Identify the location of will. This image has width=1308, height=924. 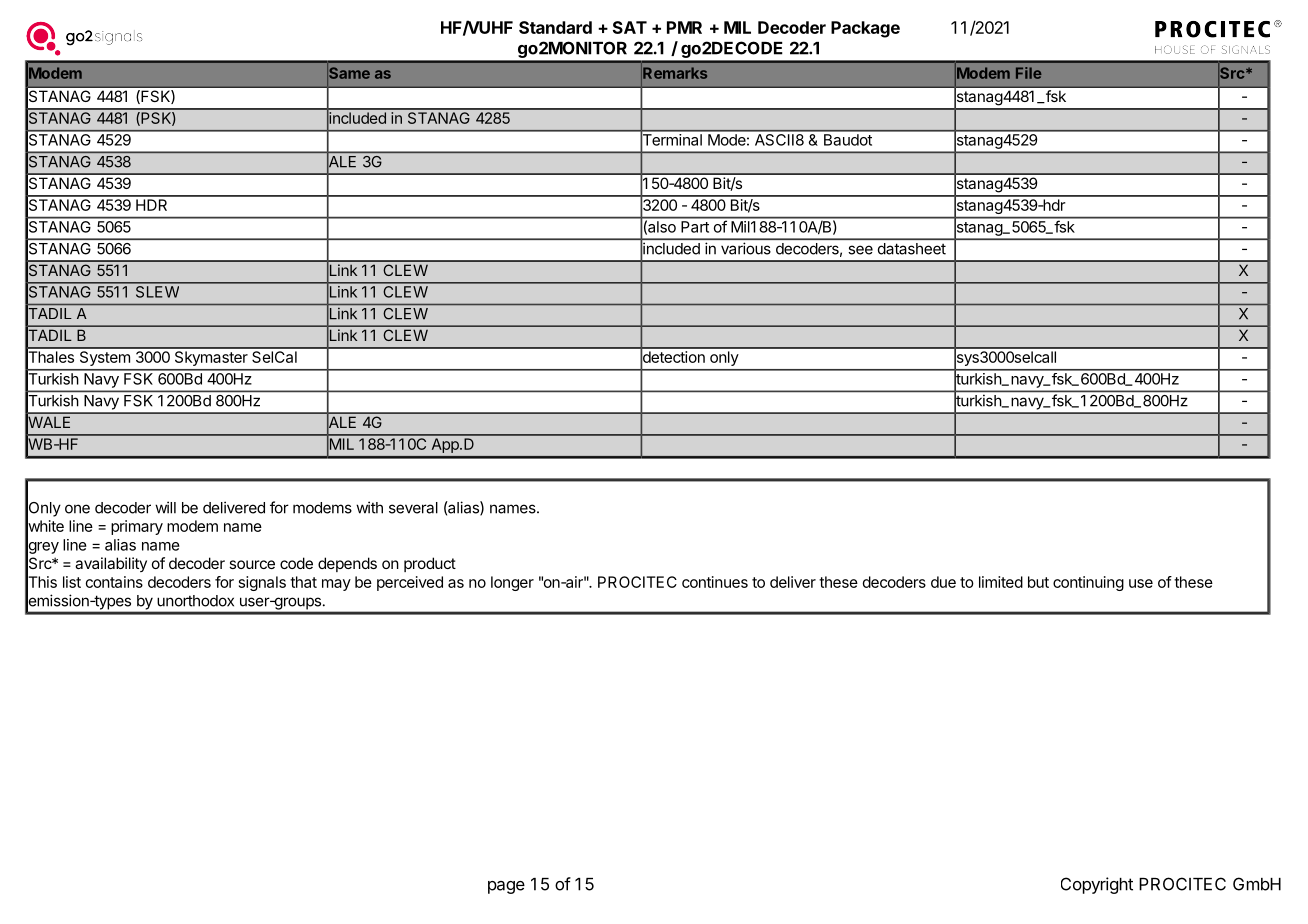
(165, 507).
